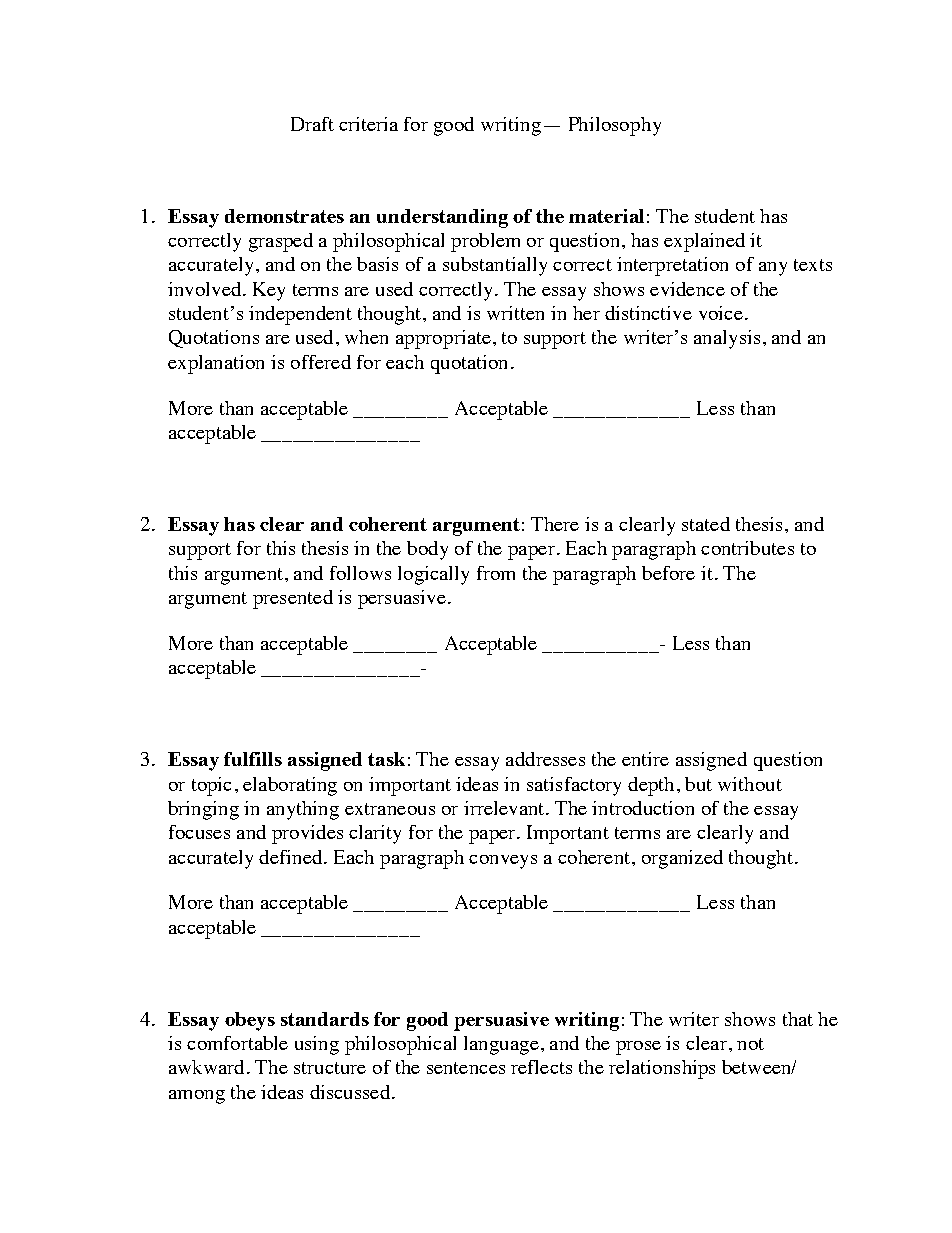  What do you see at coordinates (706, 524) in the screenshot?
I see `stated` at bounding box center [706, 524].
